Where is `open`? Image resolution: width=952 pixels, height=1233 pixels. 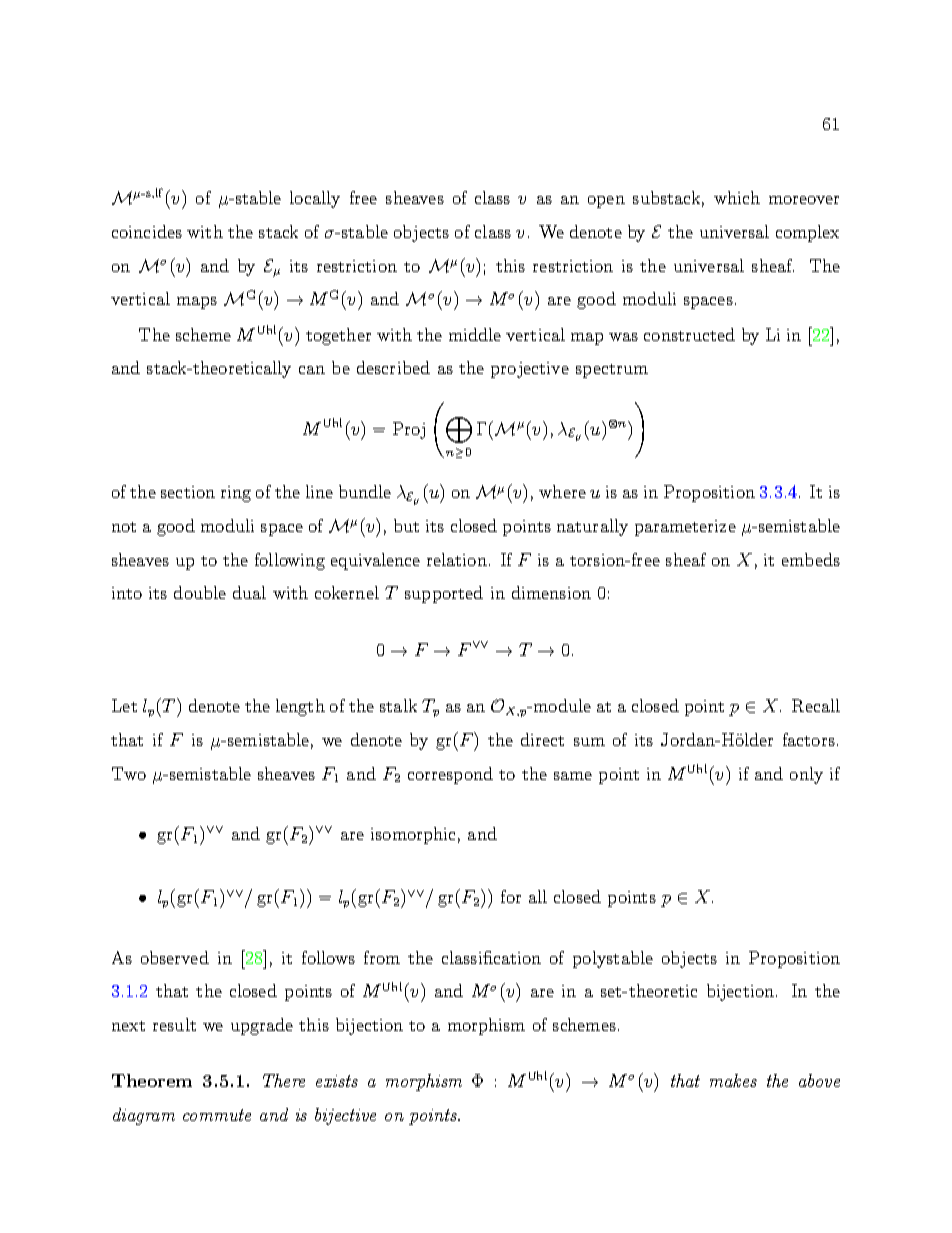
open is located at coordinates (606, 202).
